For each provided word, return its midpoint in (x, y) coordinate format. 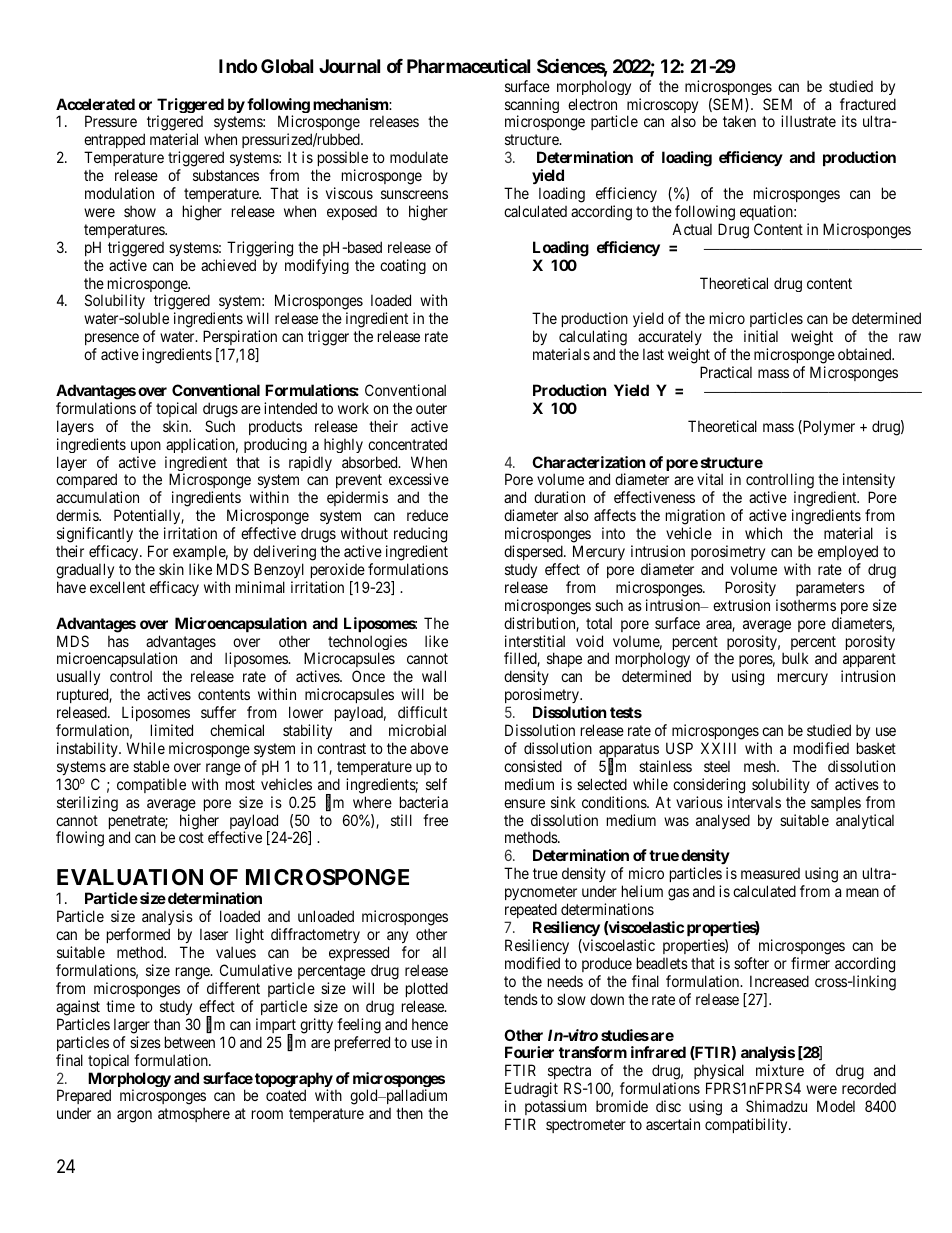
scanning (532, 107)
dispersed (534, 552)
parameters (830, 589)
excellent (117, 587)
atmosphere (194, 1114)
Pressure (111, 121)
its (849, 121)
